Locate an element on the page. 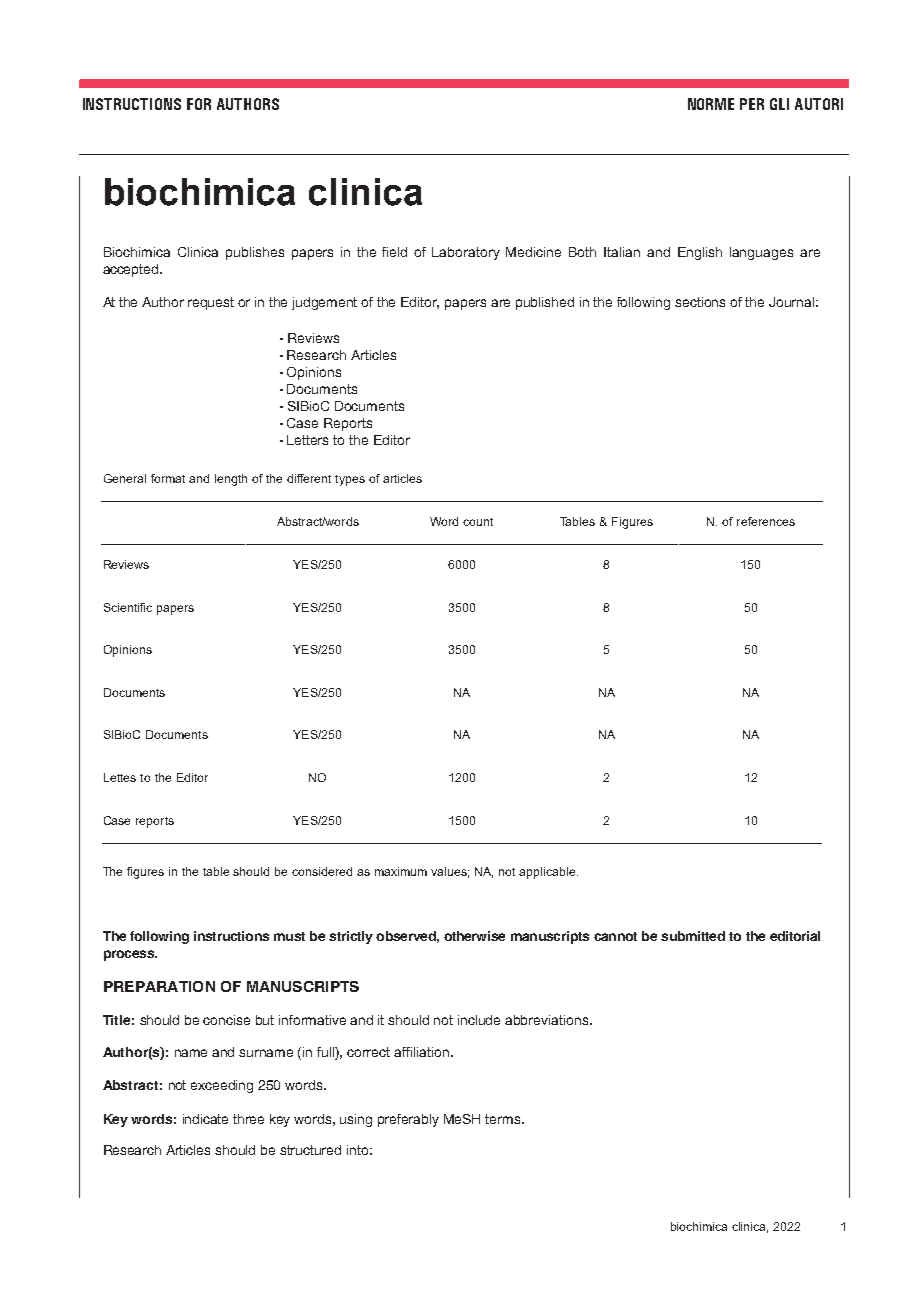 This page has height=1308, width=924. applicable is located at coordinates (548, 873).
